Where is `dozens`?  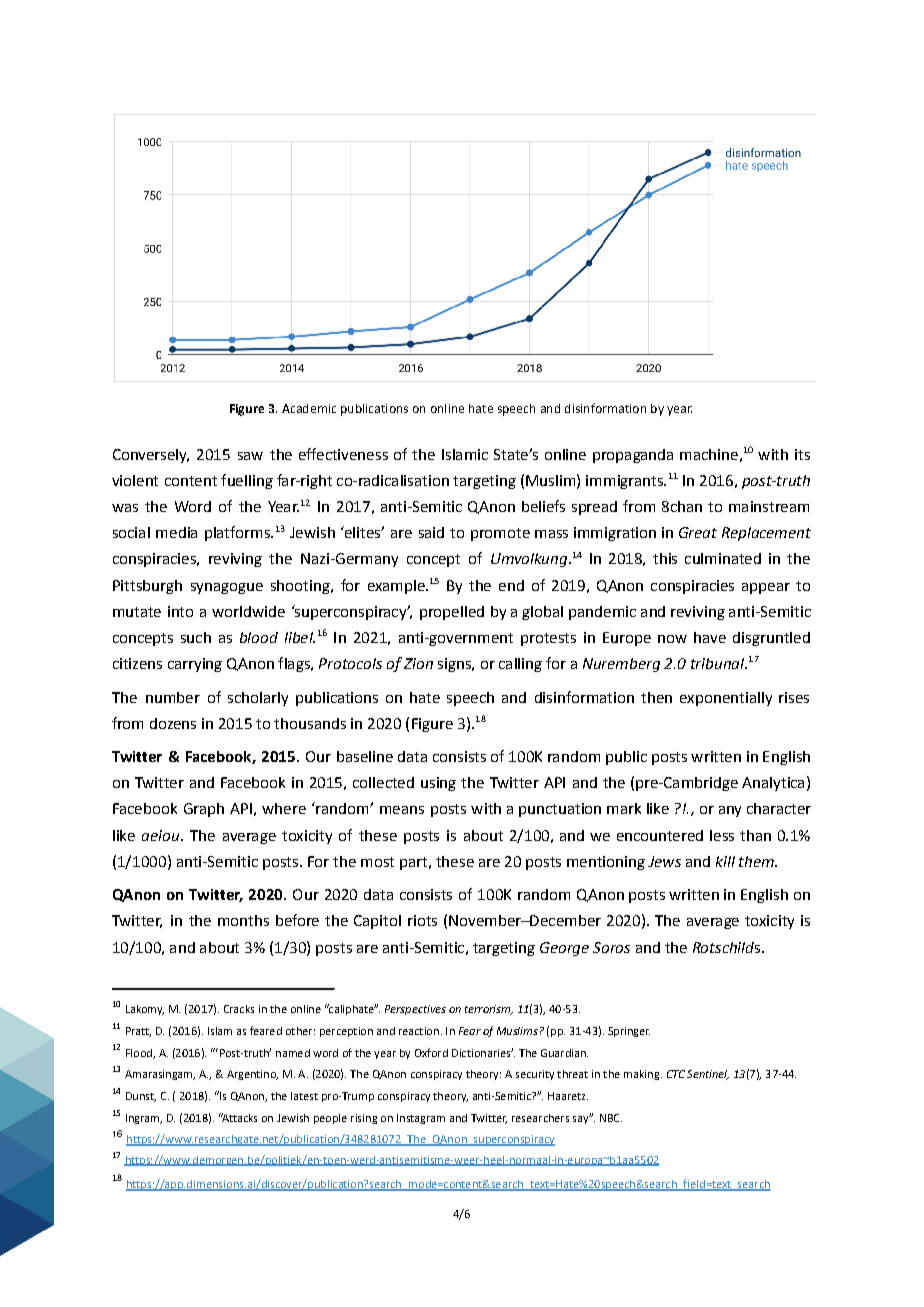
dozens is located at coordinates (173, 723).
